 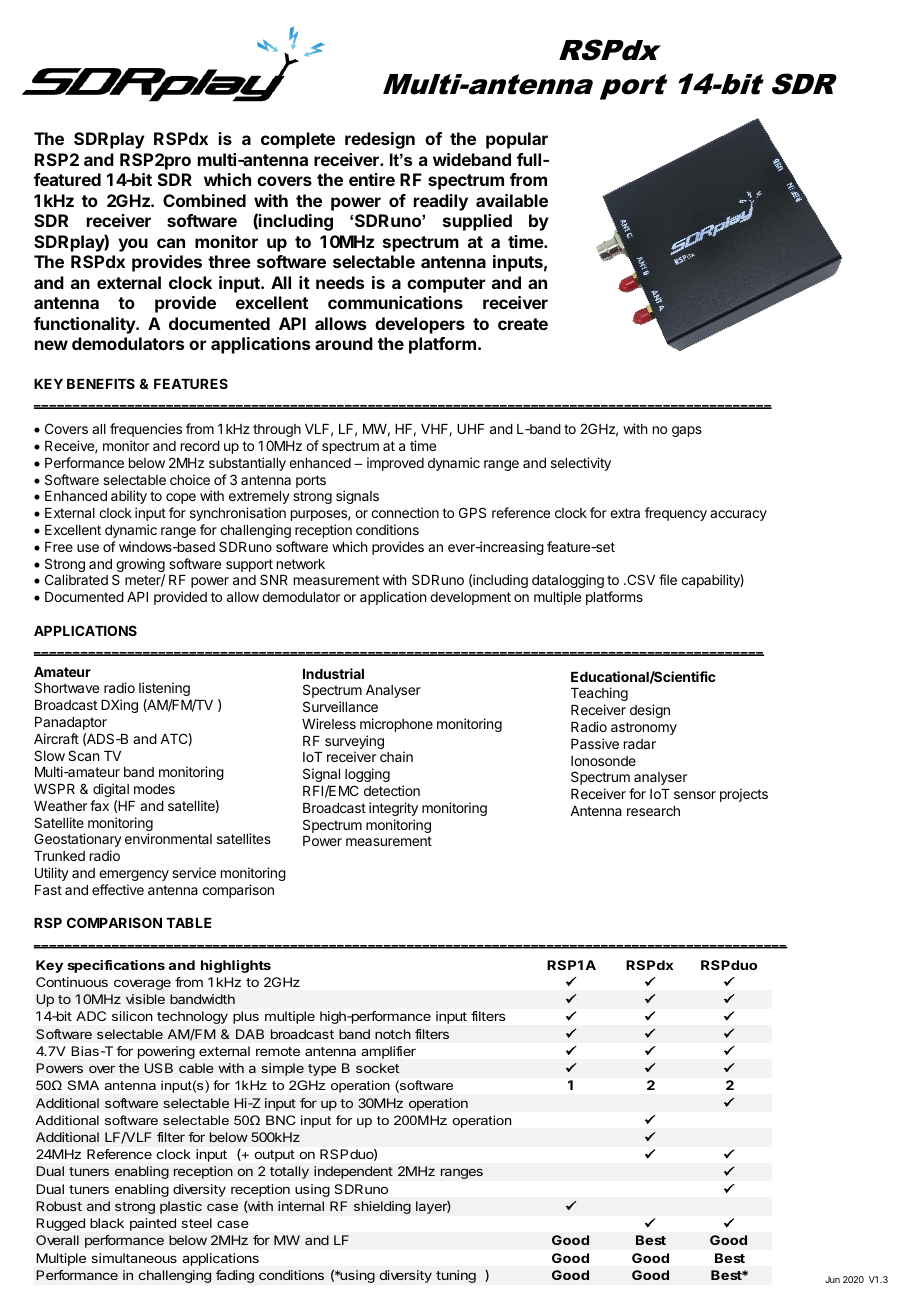 What do you see at coordinates (204, 200) in the document?
I see `Combined` at bounding box center [204, 200].
